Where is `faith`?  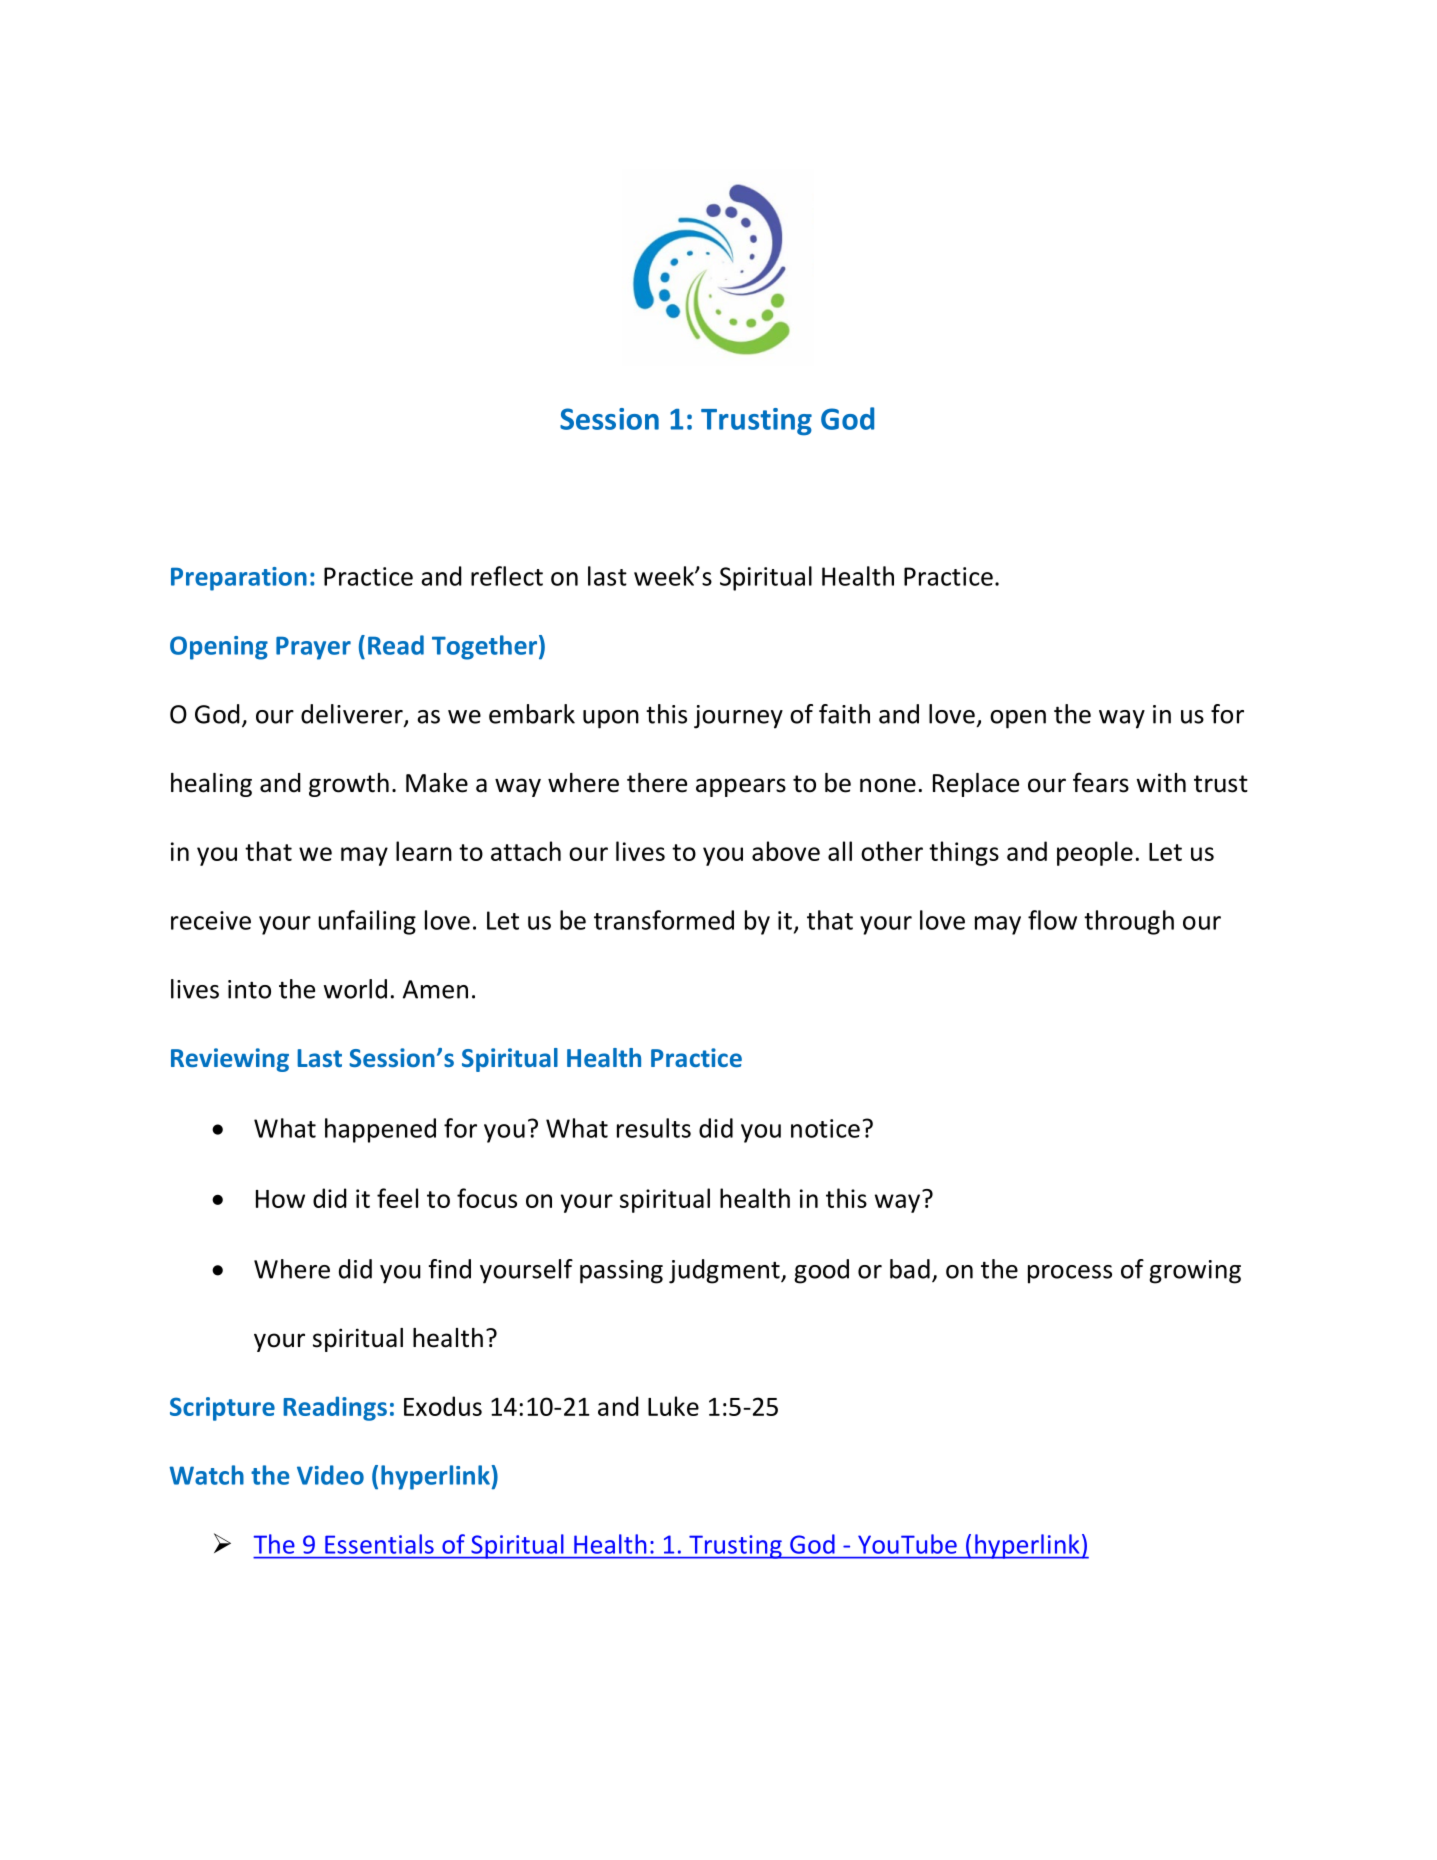 faith is located at coordinates (844, 714).
